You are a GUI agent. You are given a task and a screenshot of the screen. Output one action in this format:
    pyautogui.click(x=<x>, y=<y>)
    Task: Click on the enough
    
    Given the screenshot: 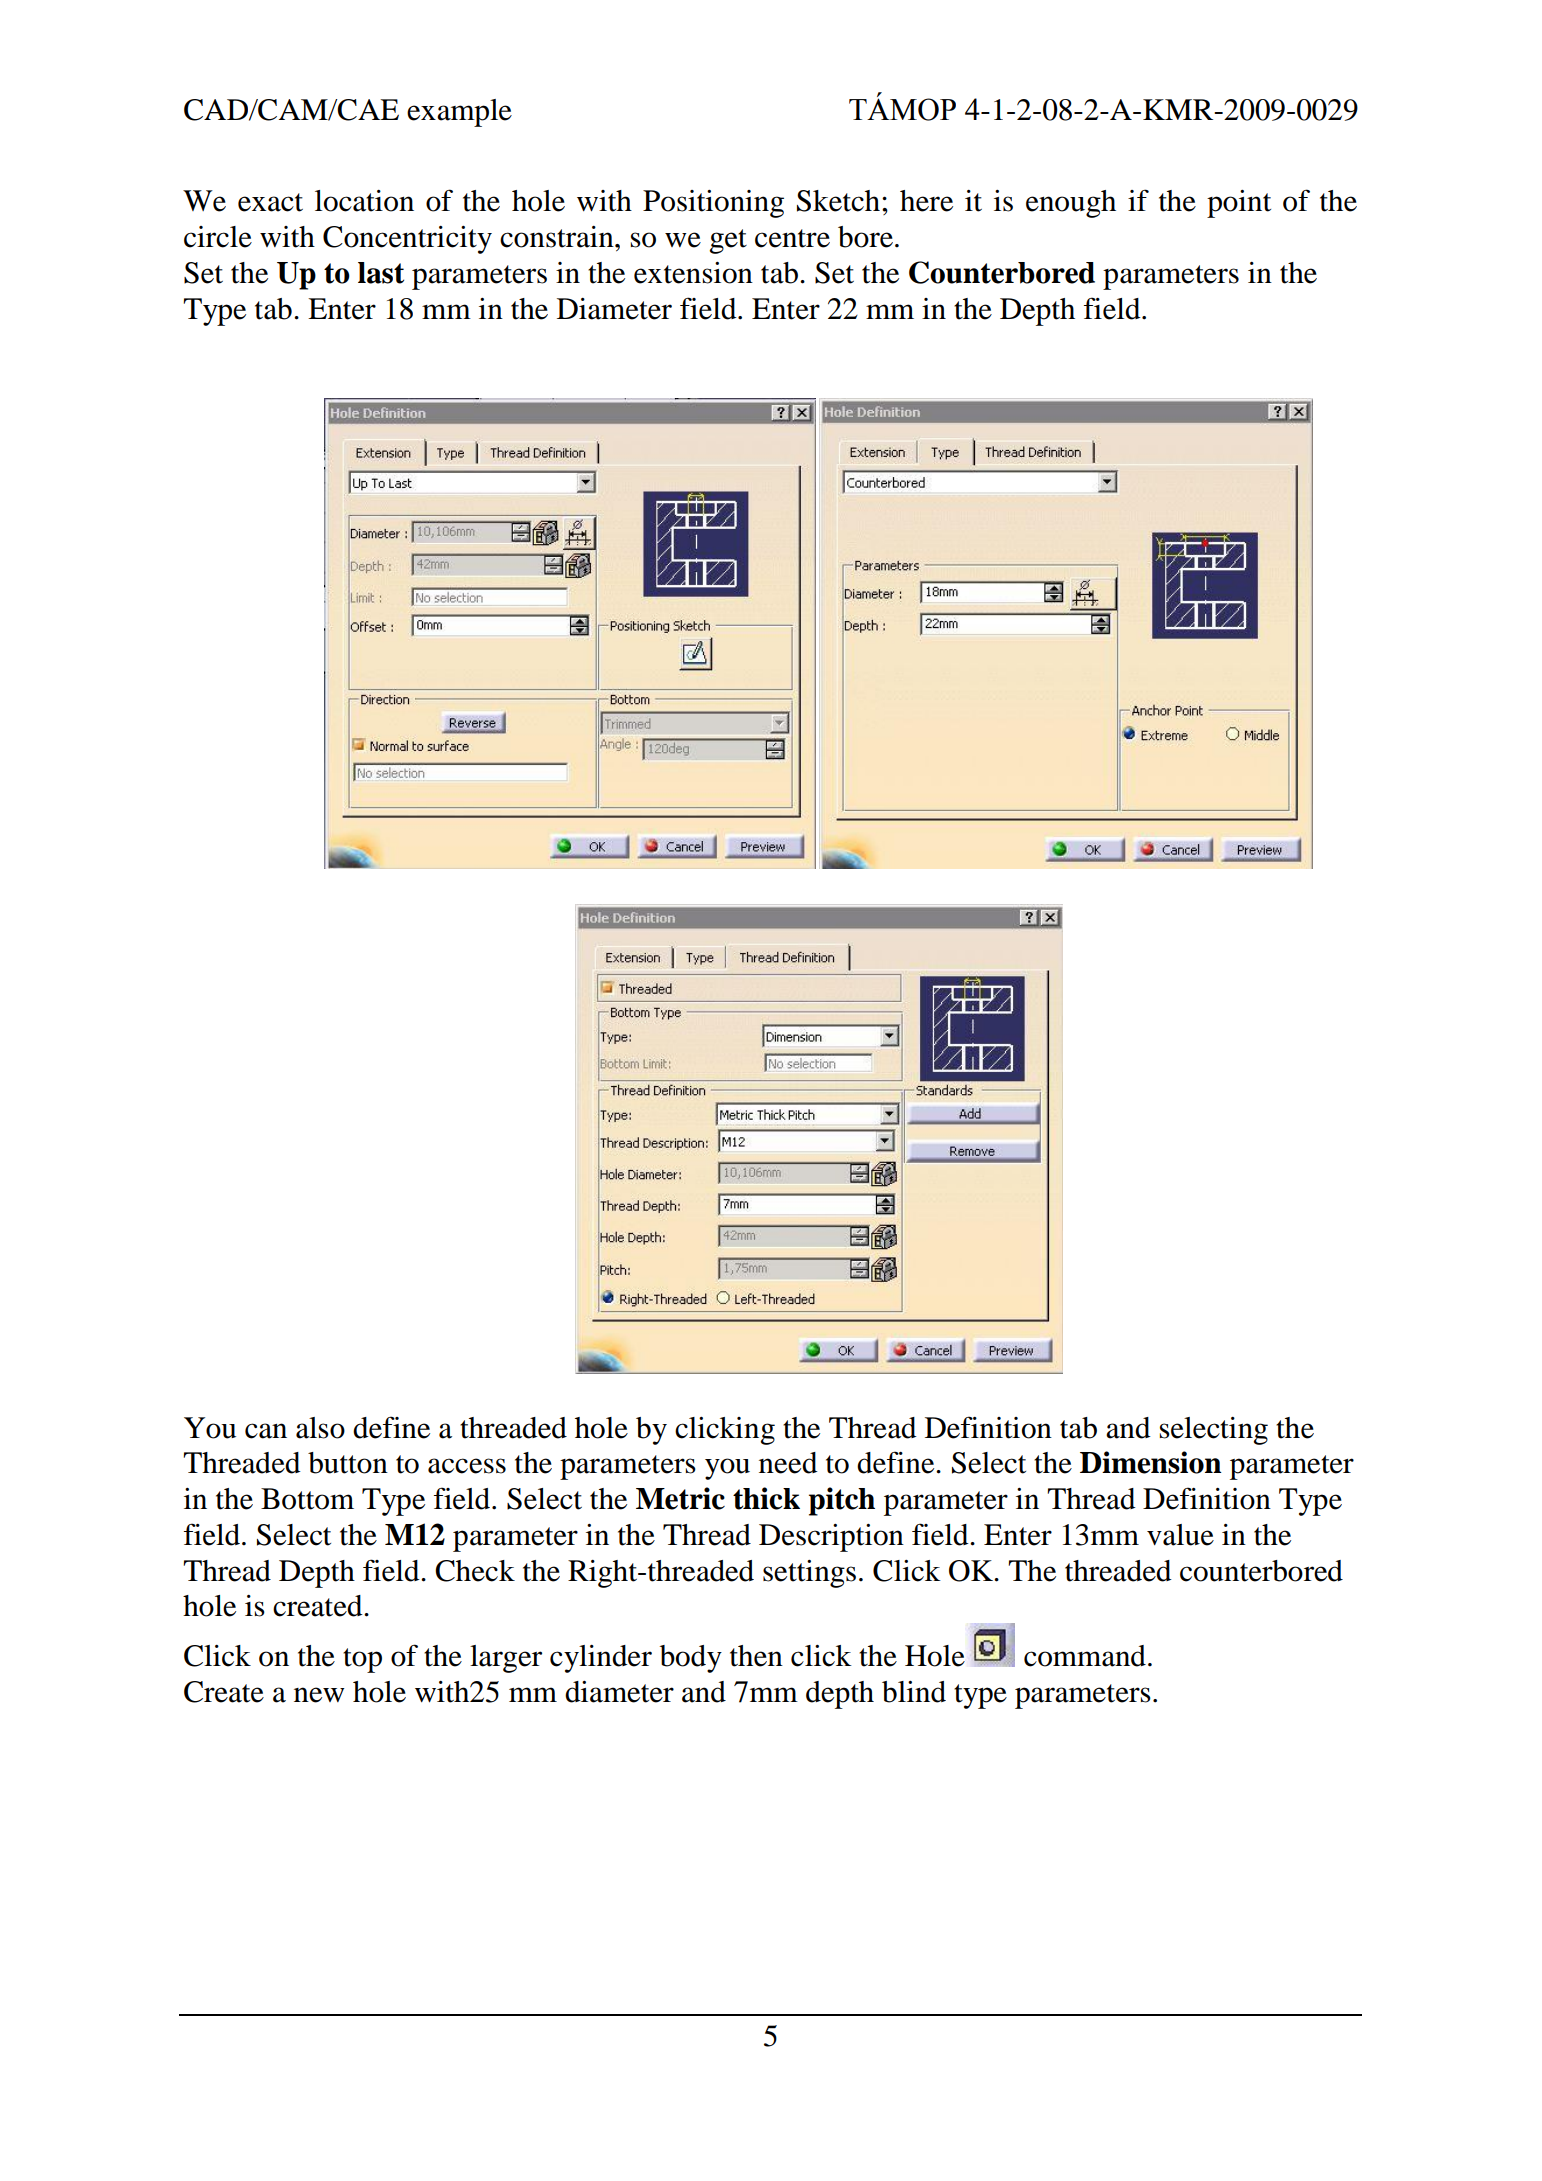 What is the action you would take?
    pyautogui.click(x=1071, y=204)
